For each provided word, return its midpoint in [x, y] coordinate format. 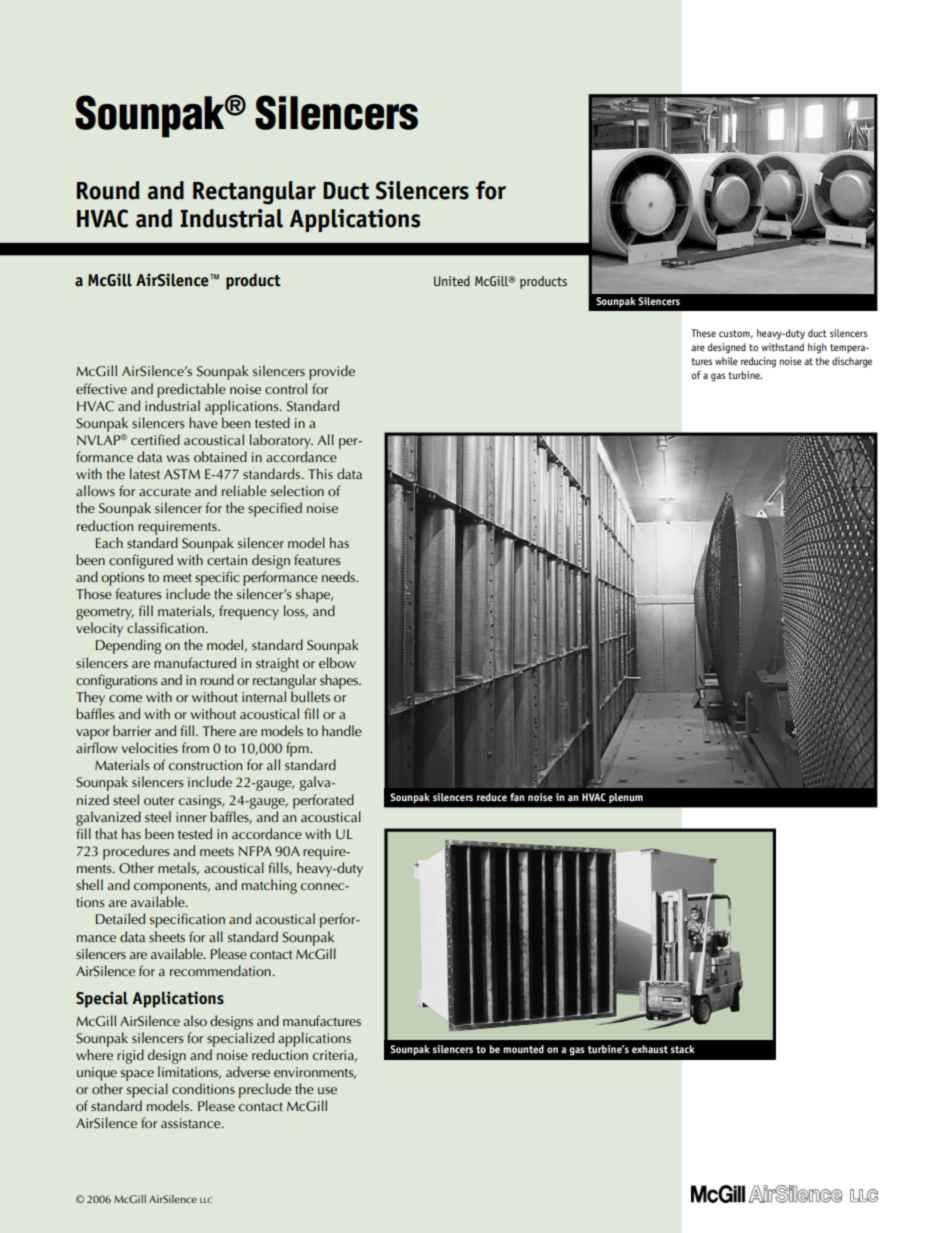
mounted [523, 1049]
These [703, 333]
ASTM [182, 474]
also [195, 1020]
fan [517, 797]
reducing [758, 362]
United [452, 281]
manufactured [195, 662]
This [320, 473]
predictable [191, 390]
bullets [310, 696]
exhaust [650, 1049]
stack [682, 1049]
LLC [206, 1200]
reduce [492, 797]
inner [191, 817]
